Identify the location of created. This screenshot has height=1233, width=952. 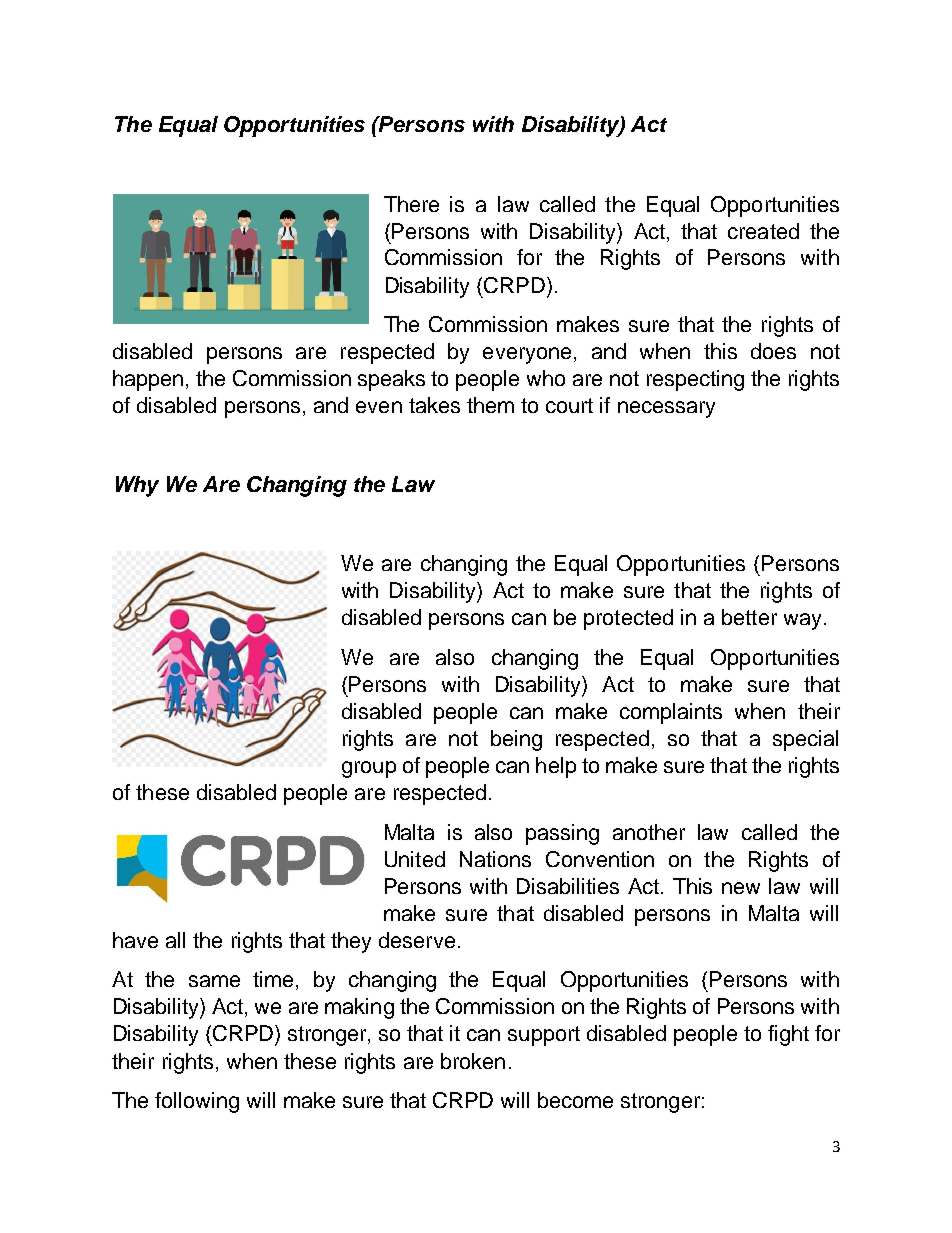
(763, 231).
